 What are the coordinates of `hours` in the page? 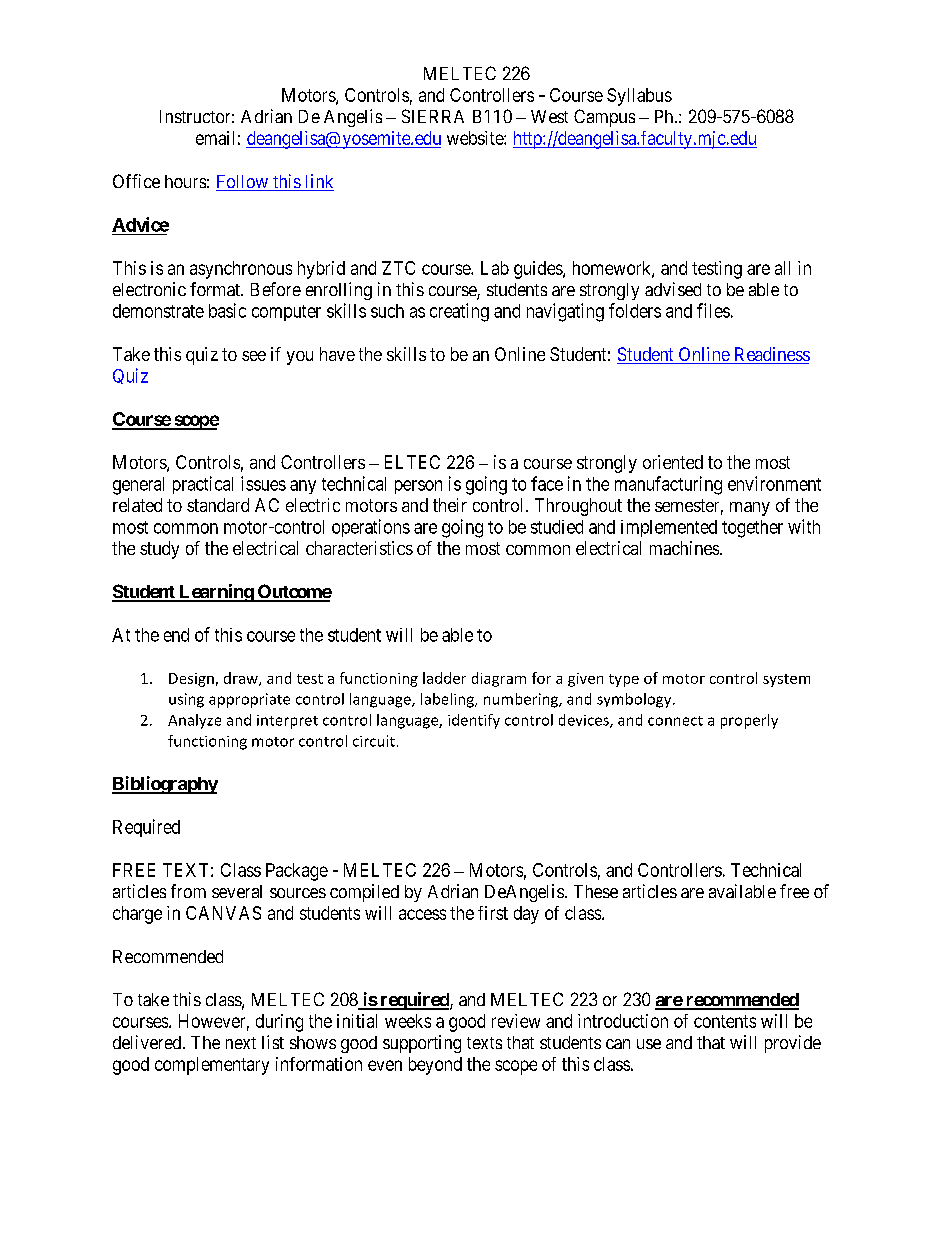 It's located at (185, 181).
